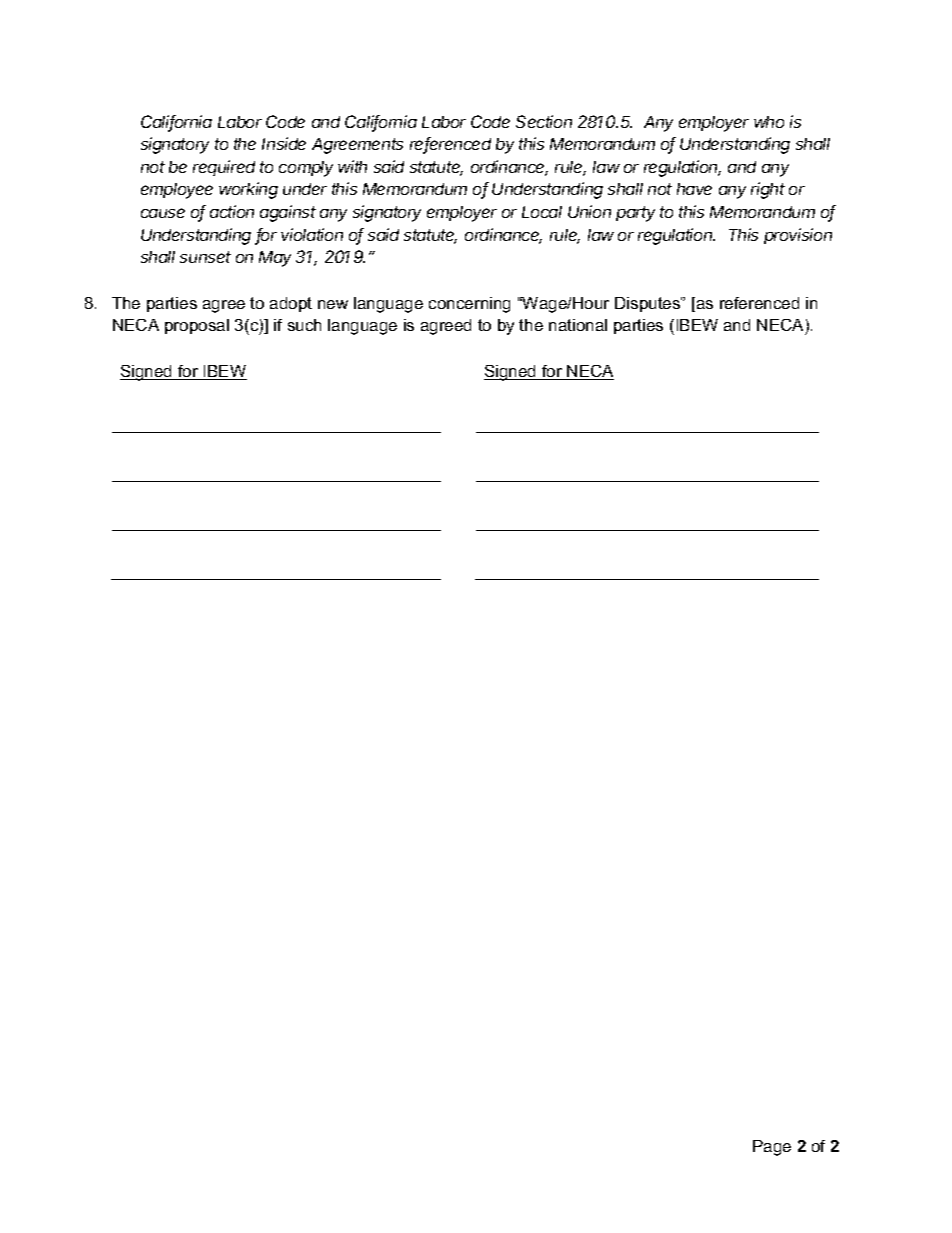 This image has height=1233, width=952. Describe the element at coordinates (304, 325) in the image. I see `such` at that location.
